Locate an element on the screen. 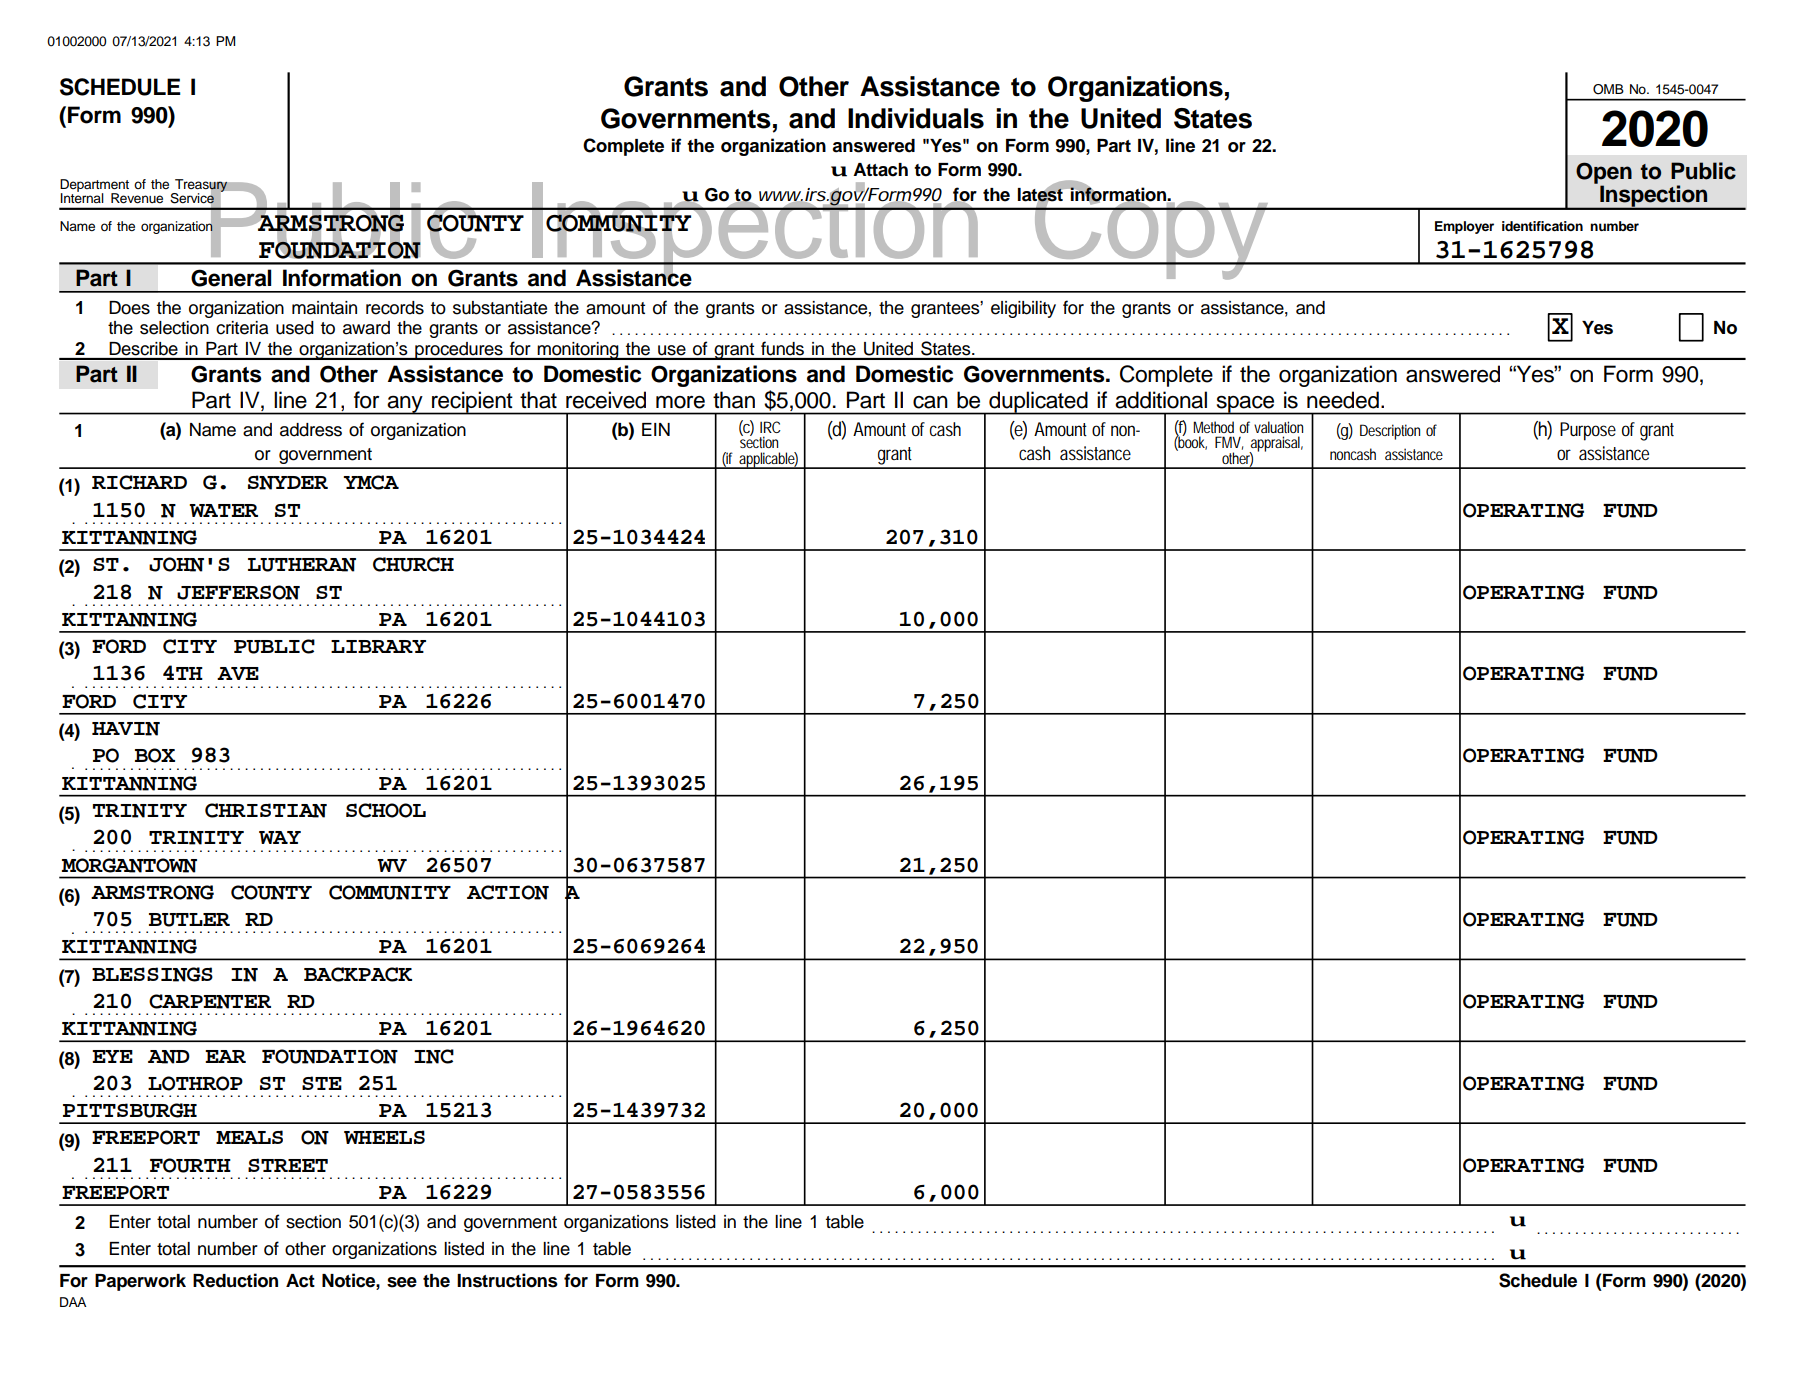  OMB is located at coordinates (1608, 89).
